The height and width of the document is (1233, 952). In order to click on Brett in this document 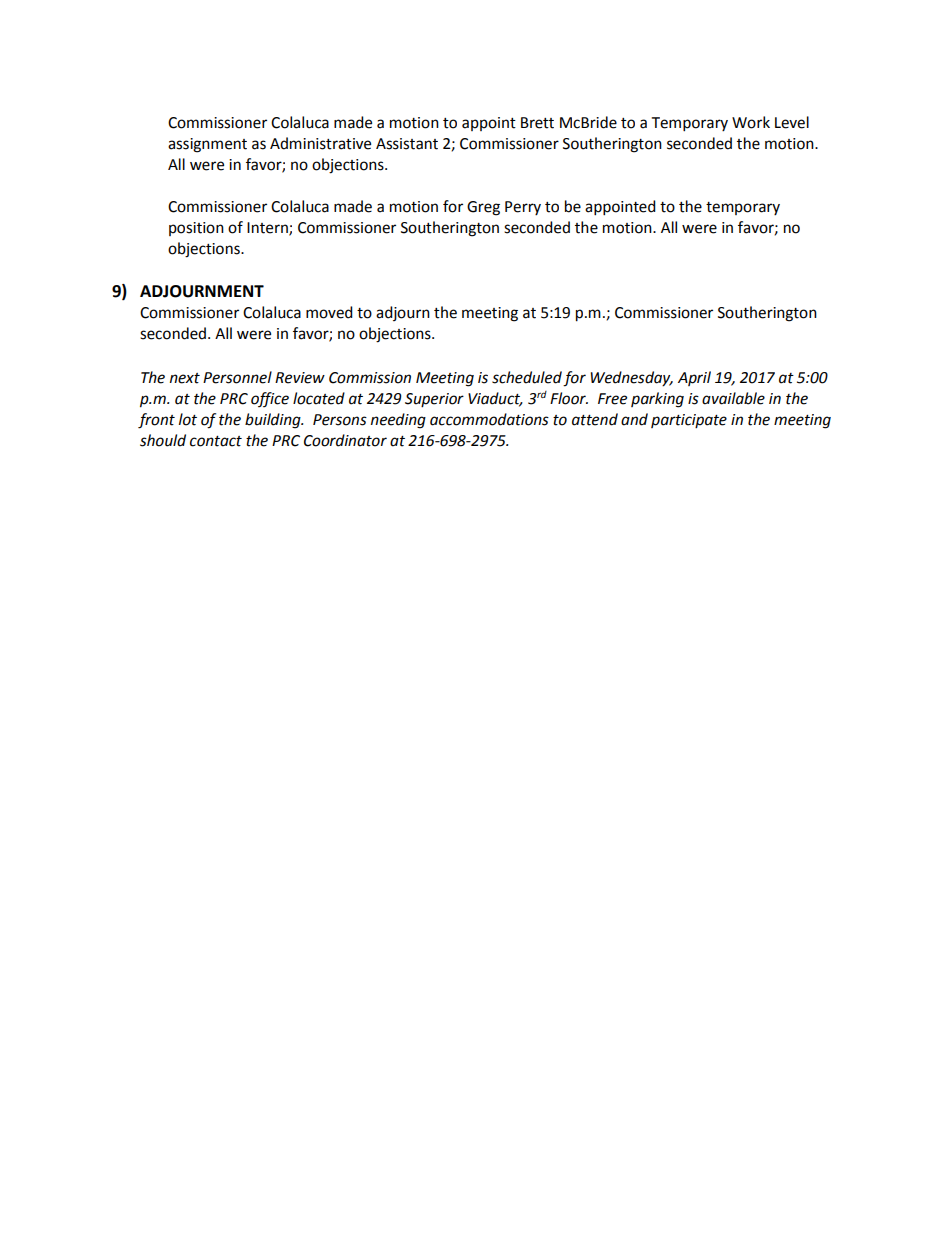, I will do `click(537, 123)`.
